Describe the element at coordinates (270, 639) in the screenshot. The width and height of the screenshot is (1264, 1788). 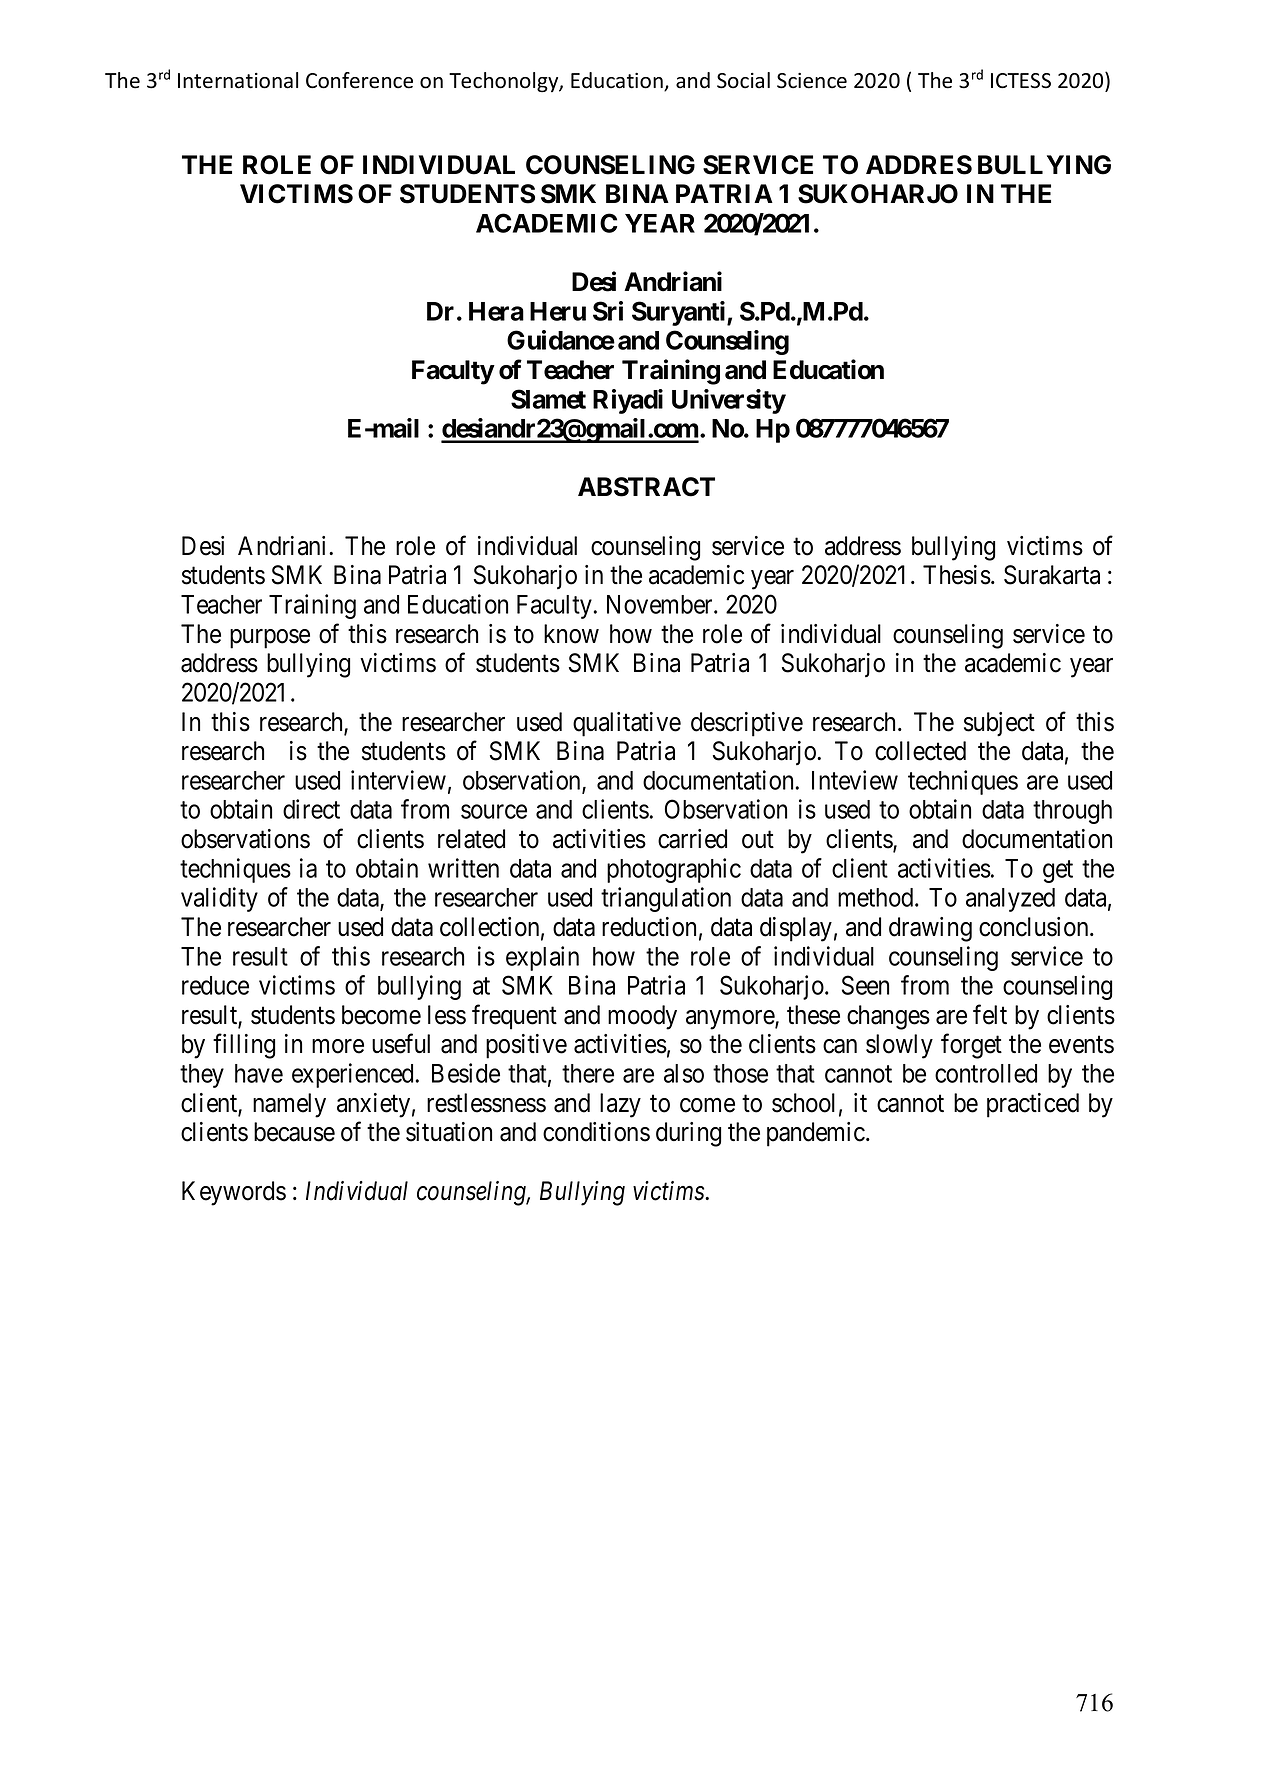
I see `purpose` at that location.
